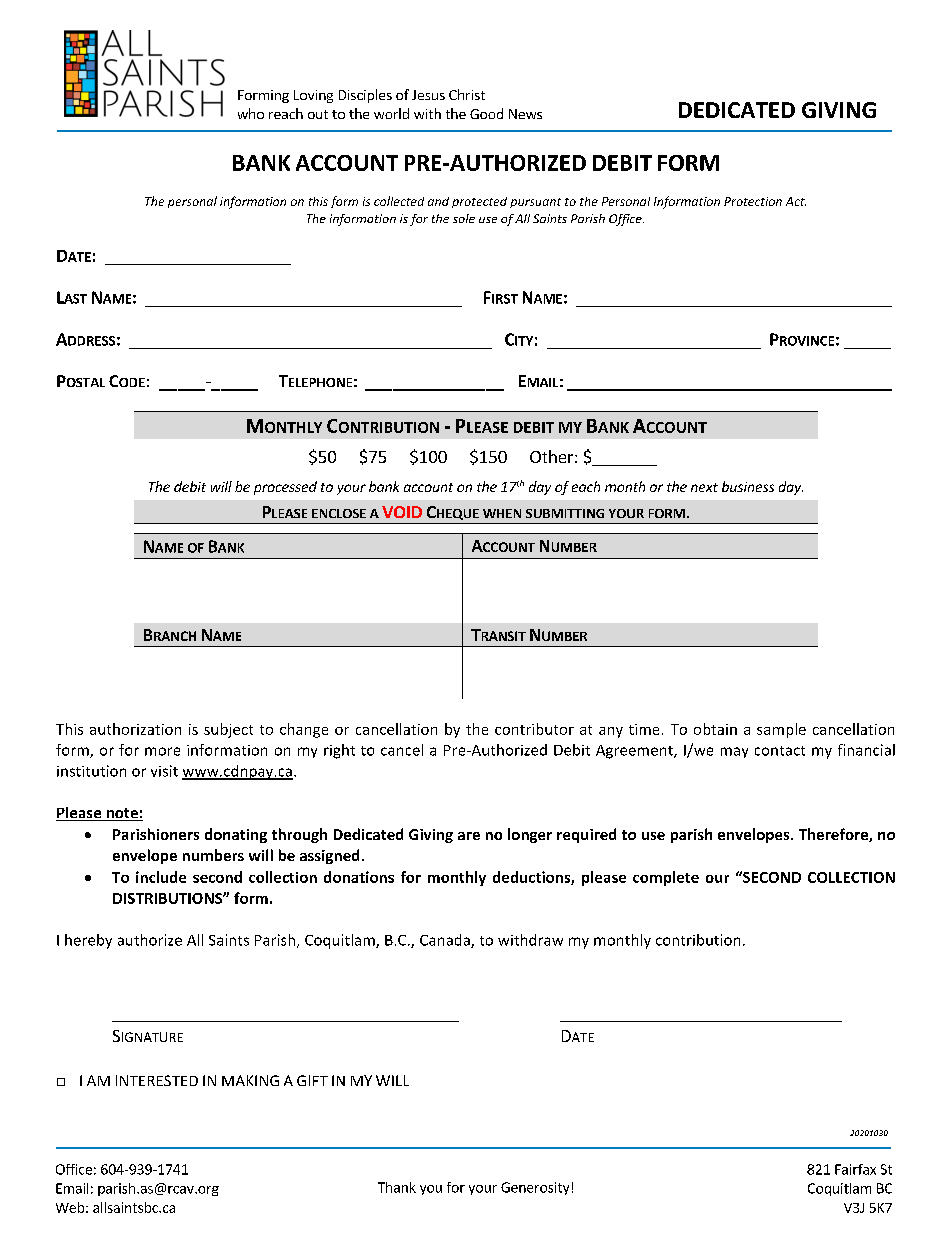 The width and height of the screenshot is (952, 1233). Describe the element at coordinates (446, 941) in the screenshot. I see `Canada` at that location.
